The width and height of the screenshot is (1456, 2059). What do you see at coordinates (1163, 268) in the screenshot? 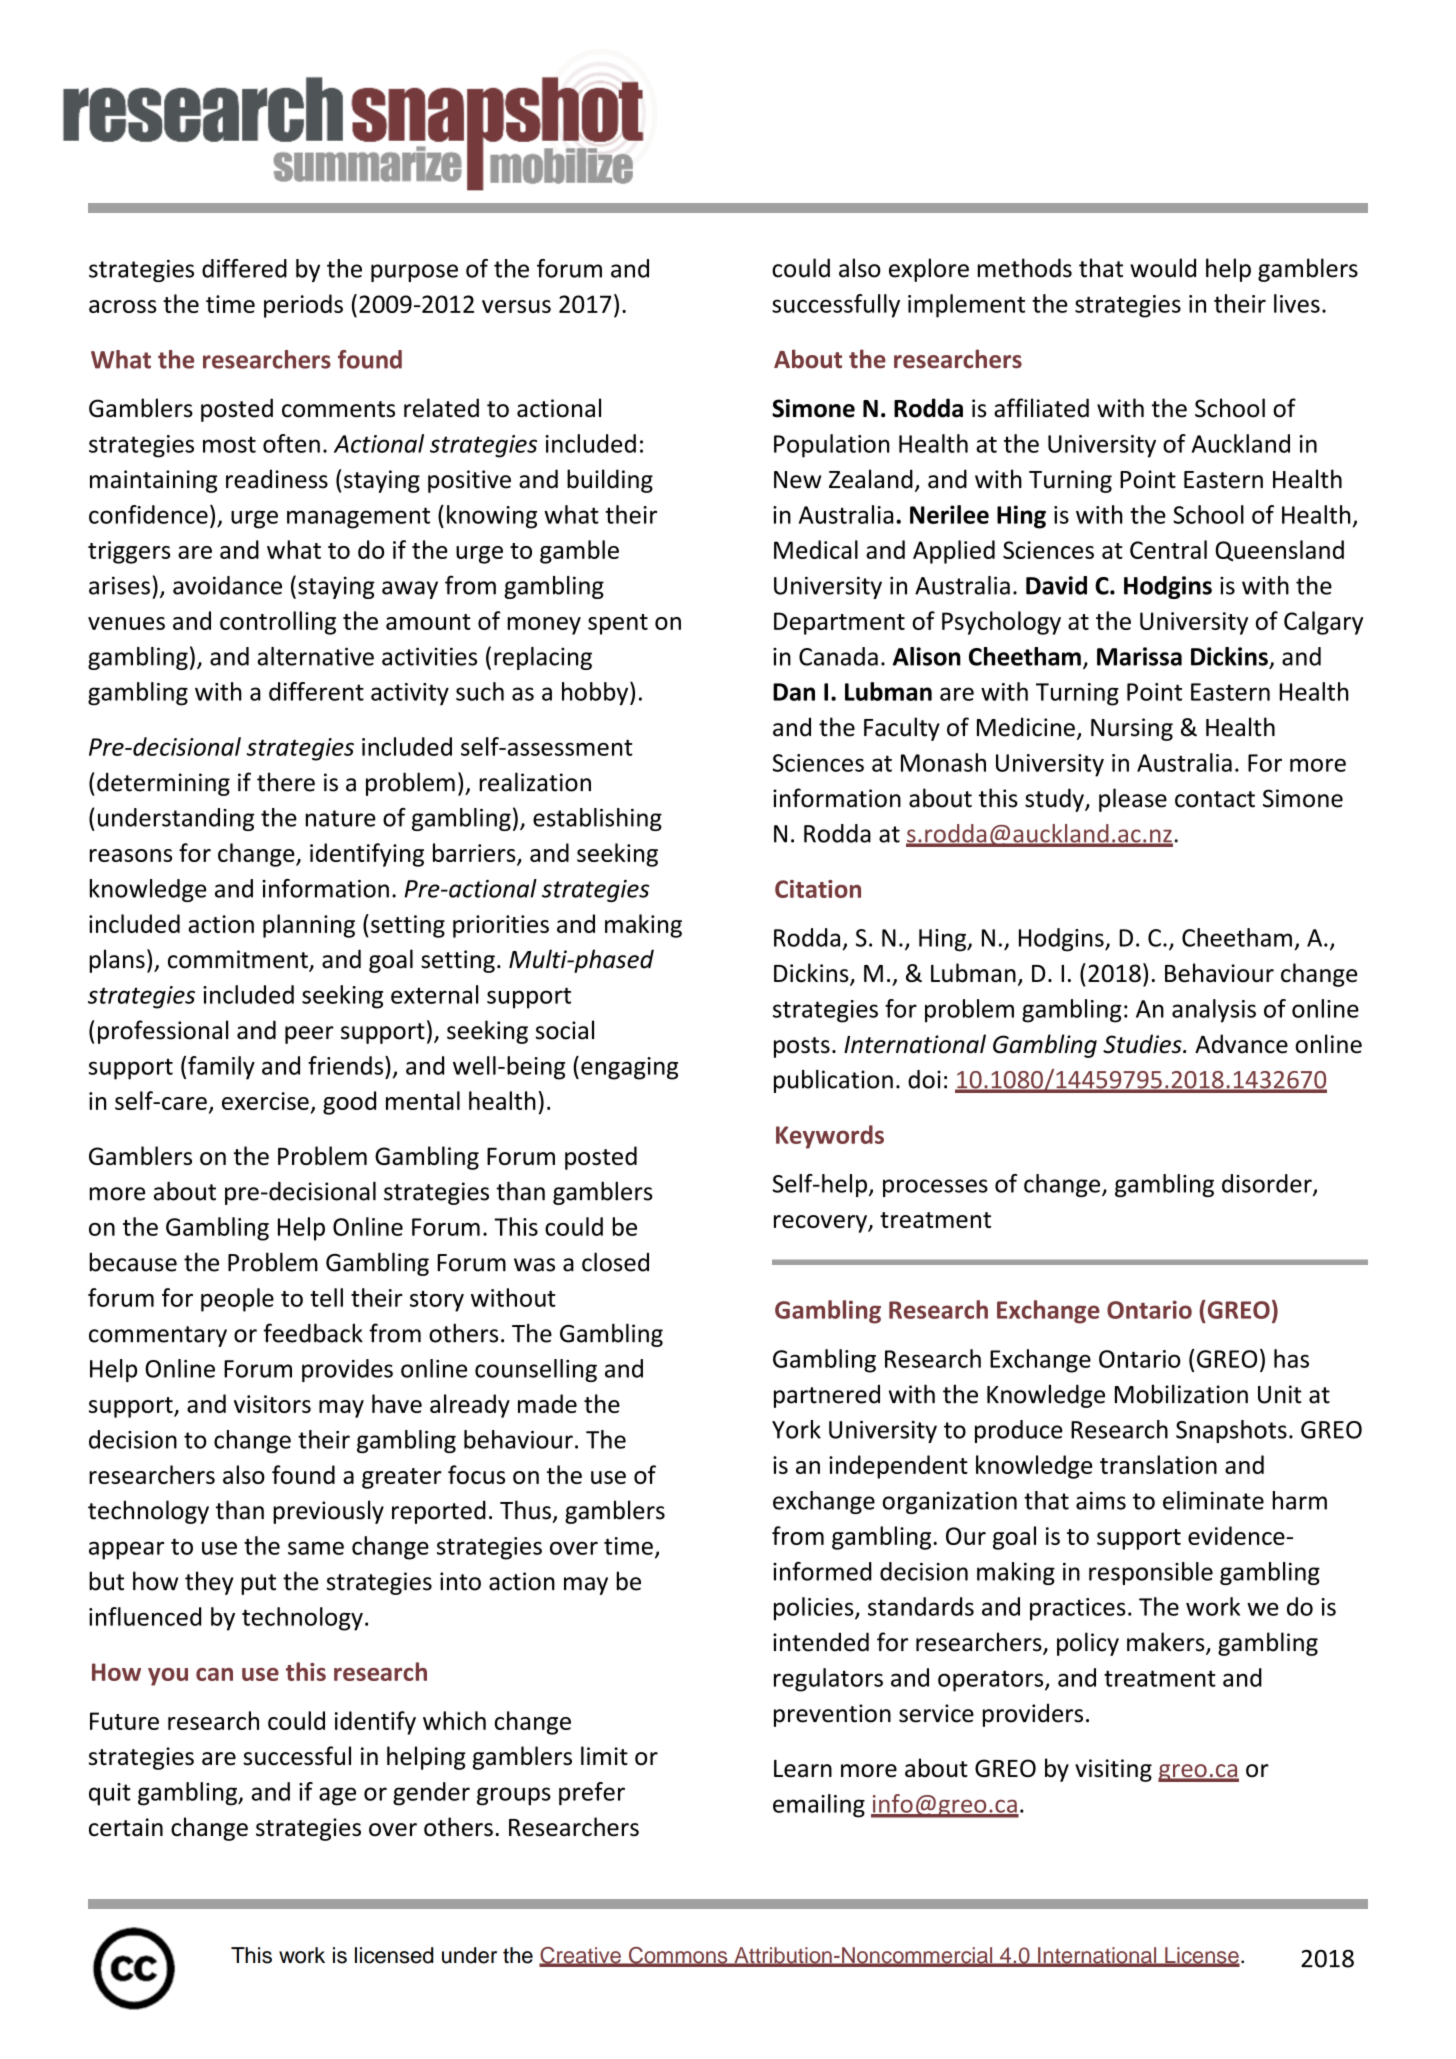
I see `would` at bounding box center [1163, 268].
